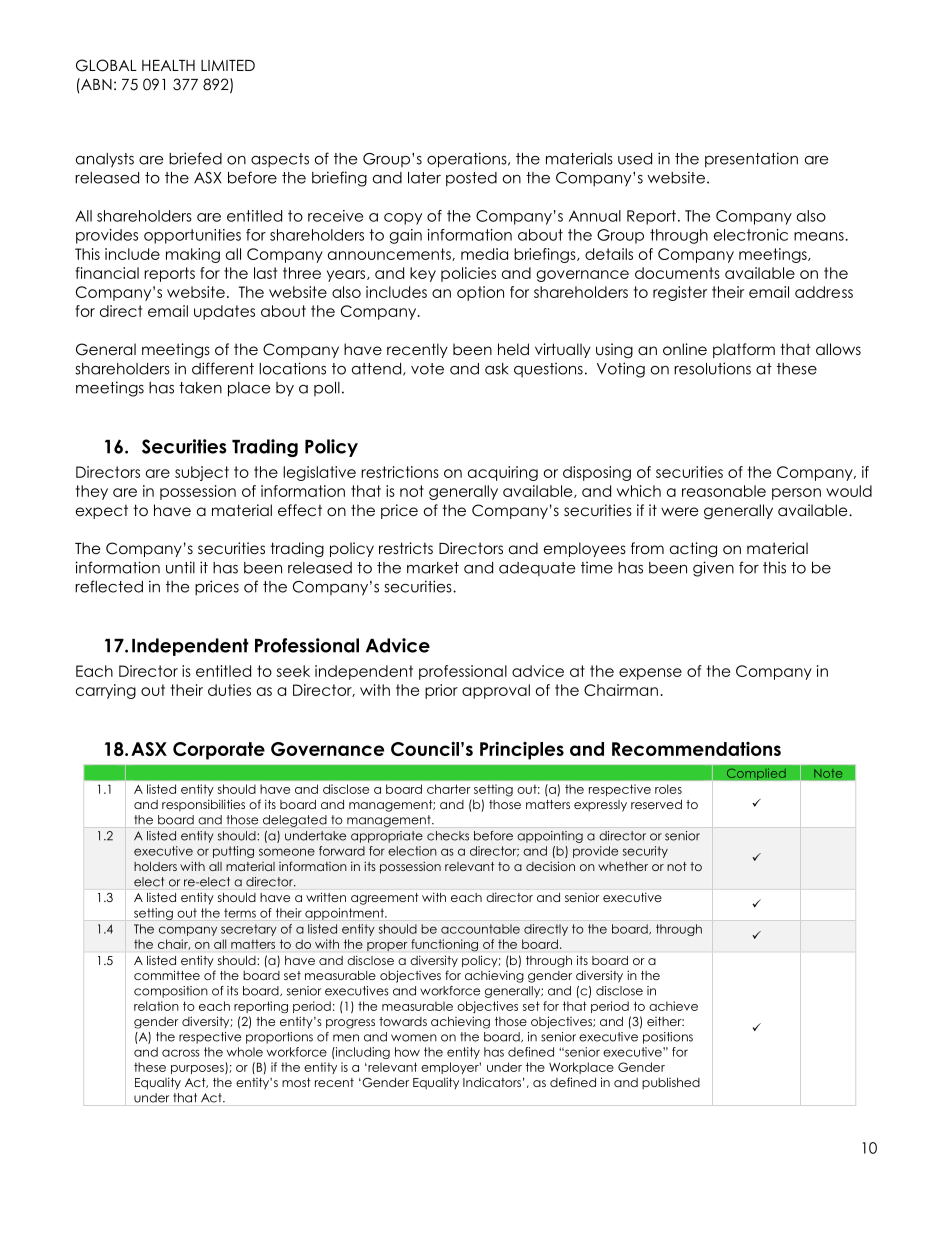 This screenshot has width=952, height=1233. Describe the element at coordinates (468, 160) in the screenshot. I see `operations` at that location.
